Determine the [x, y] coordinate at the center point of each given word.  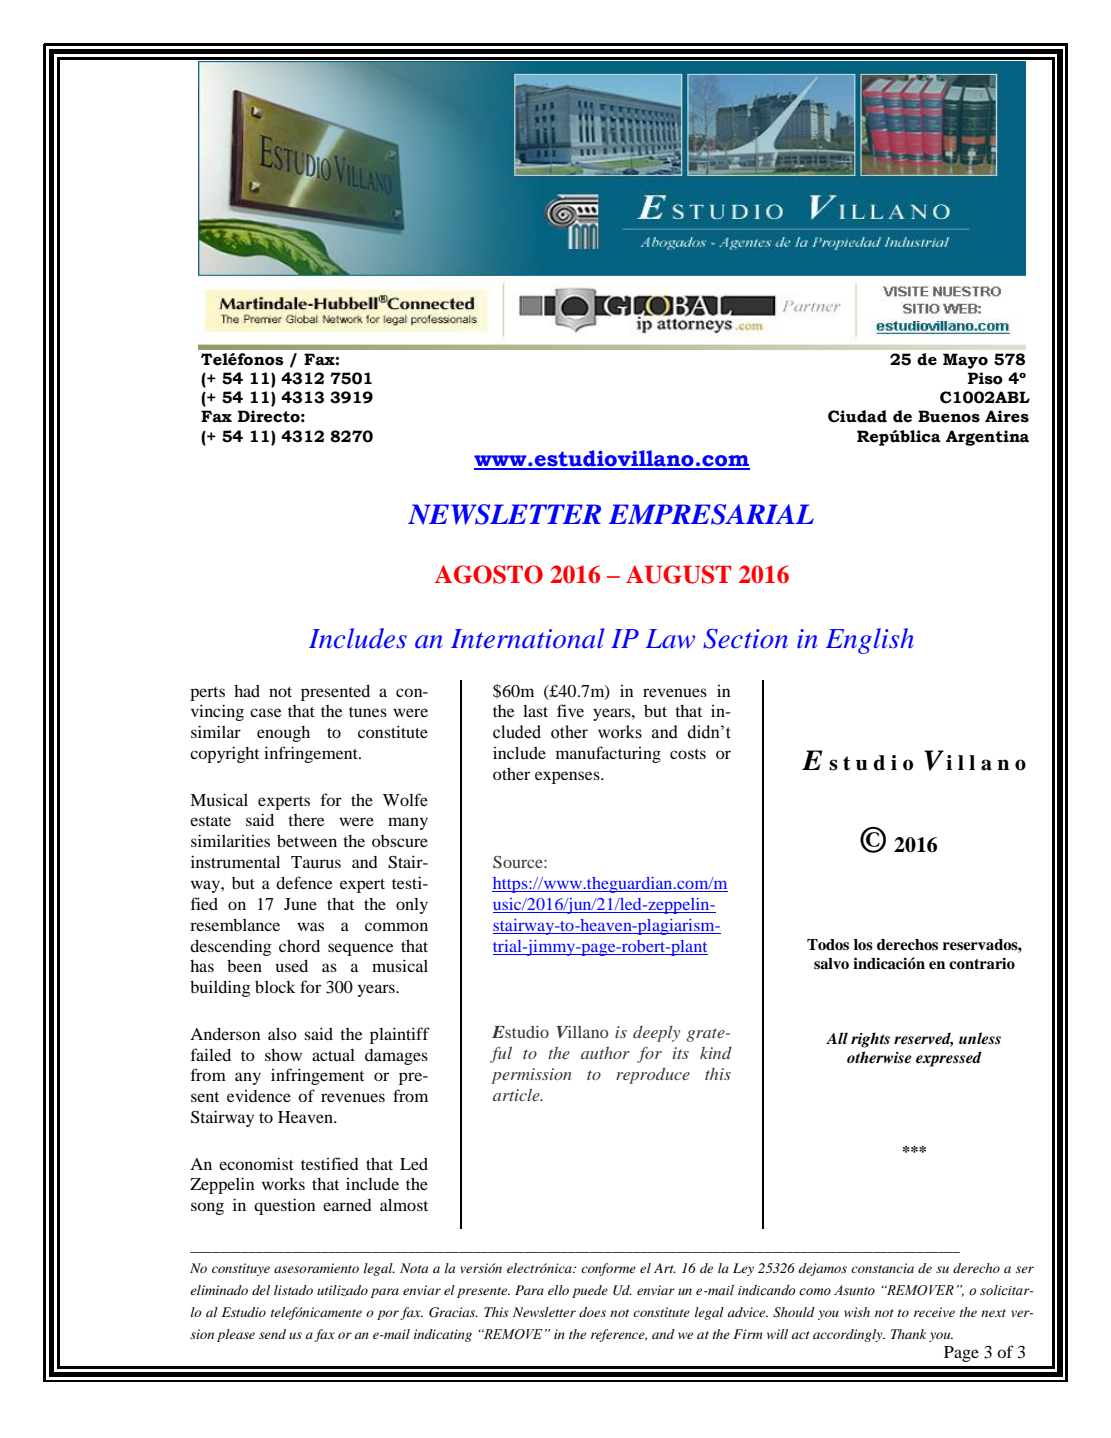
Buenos [949, 416]
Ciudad [857, 416]
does [592, 1312]
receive [934, 1312]
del [261, 1290]
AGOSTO [489, 574]
